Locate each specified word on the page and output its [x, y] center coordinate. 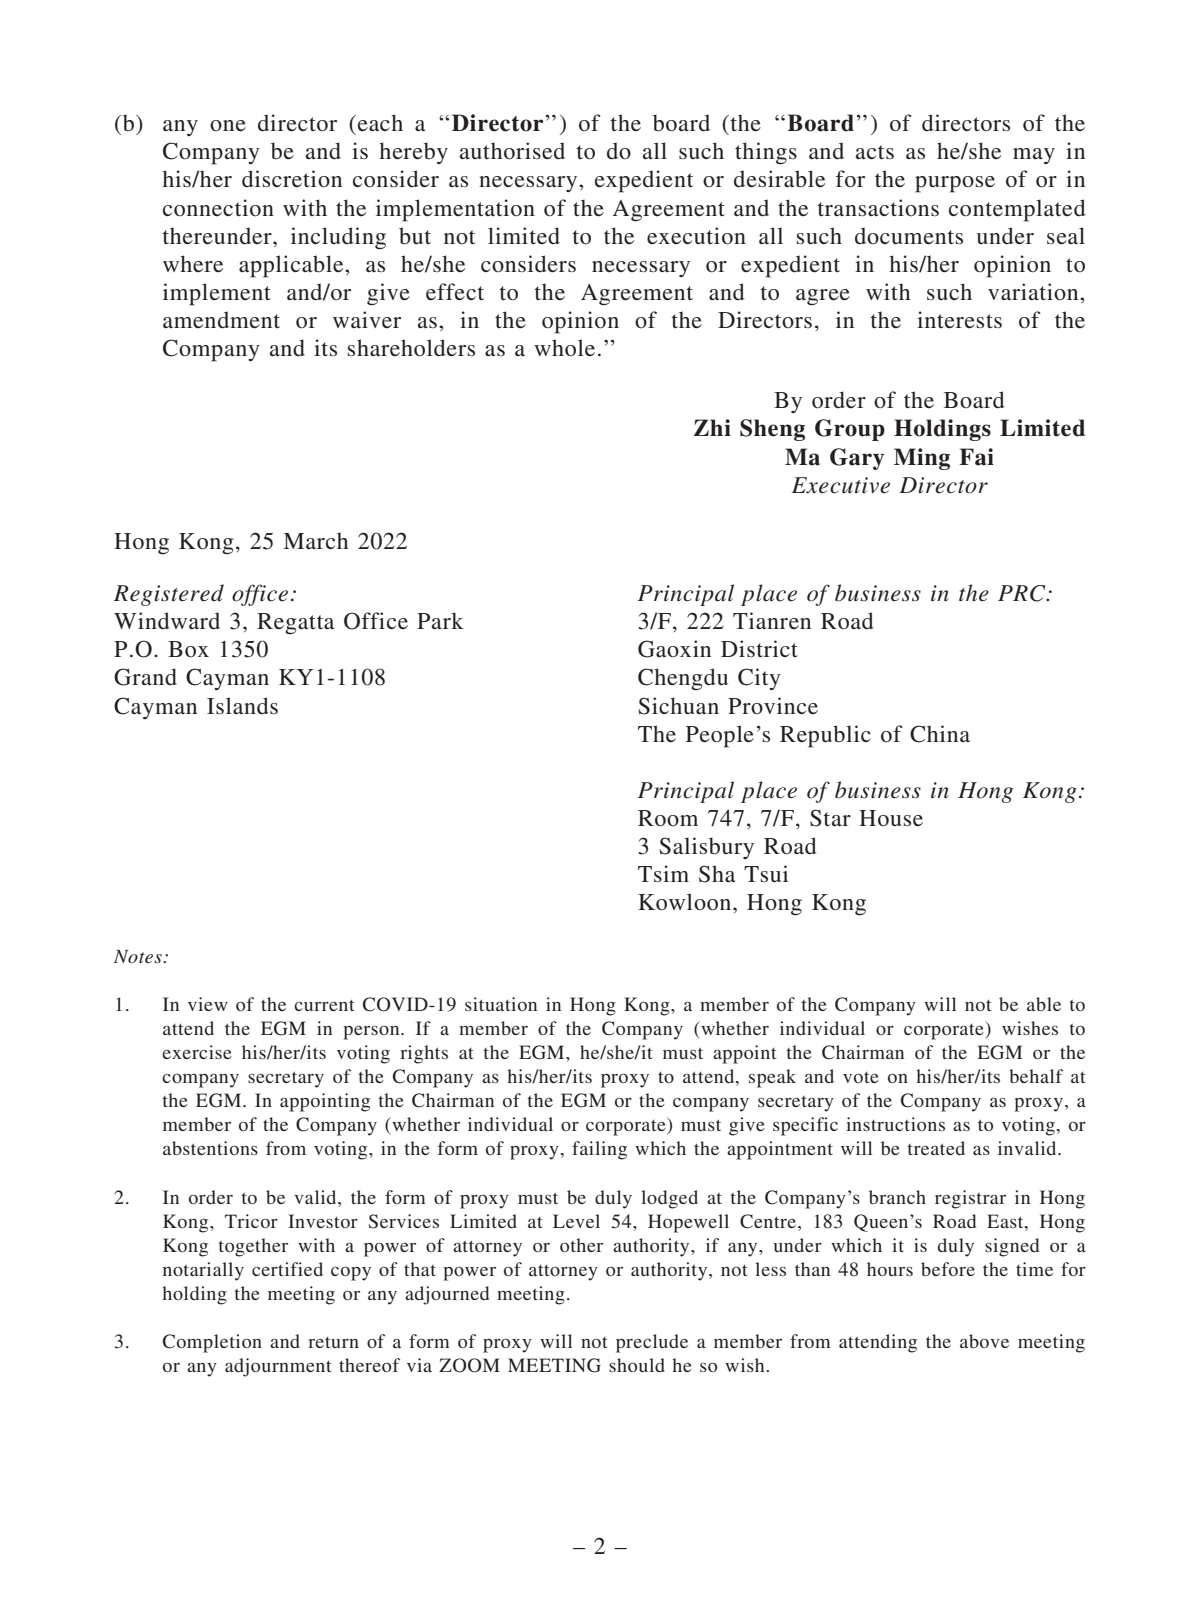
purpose [955, 184]
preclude [652, 1343]
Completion [212, 1343]
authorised [512, 151]
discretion [292, 179]
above [984, 1341]
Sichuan [678, 706]
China [940, 734]
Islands [242, 706]
